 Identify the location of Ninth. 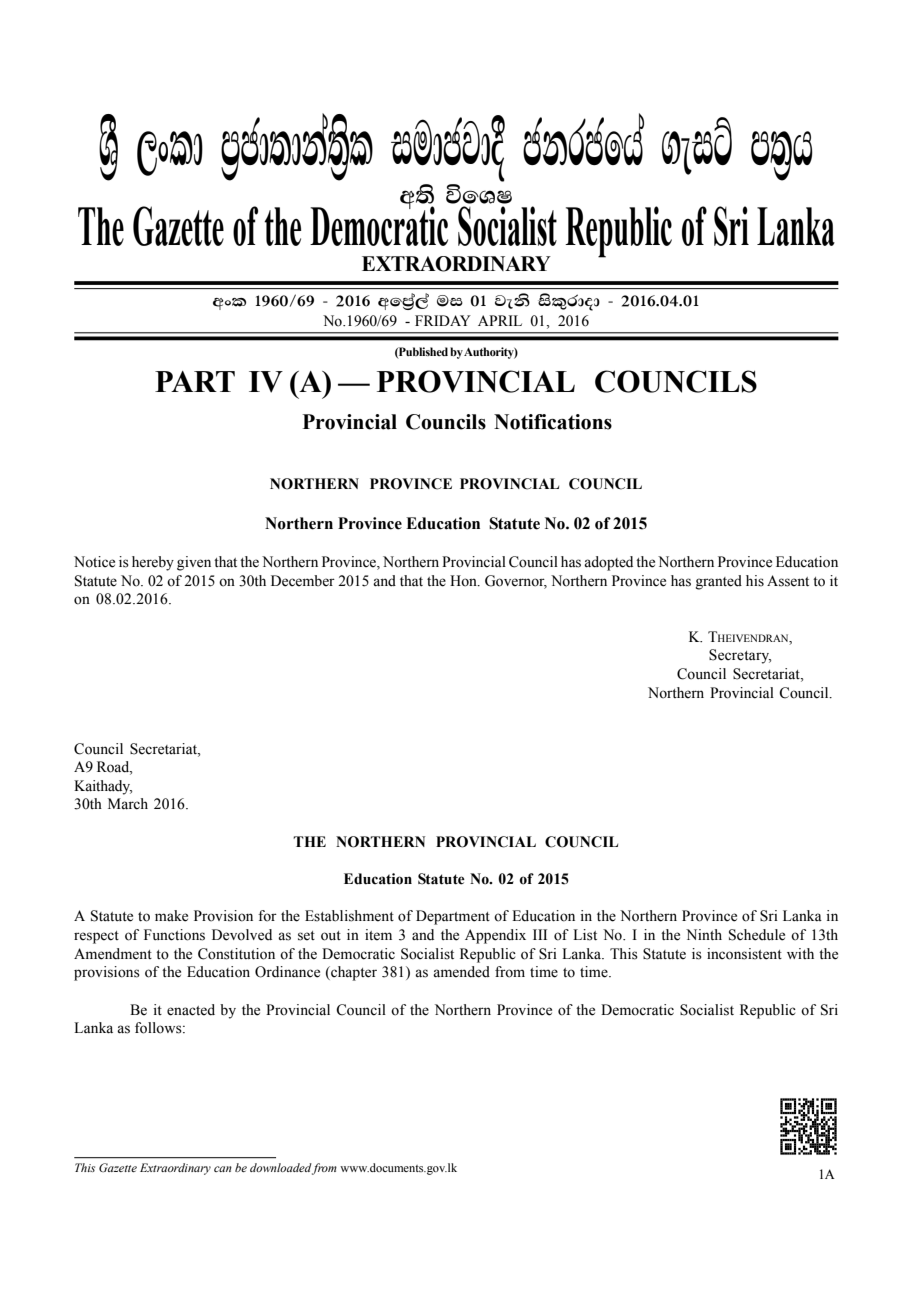
(704, 934).
